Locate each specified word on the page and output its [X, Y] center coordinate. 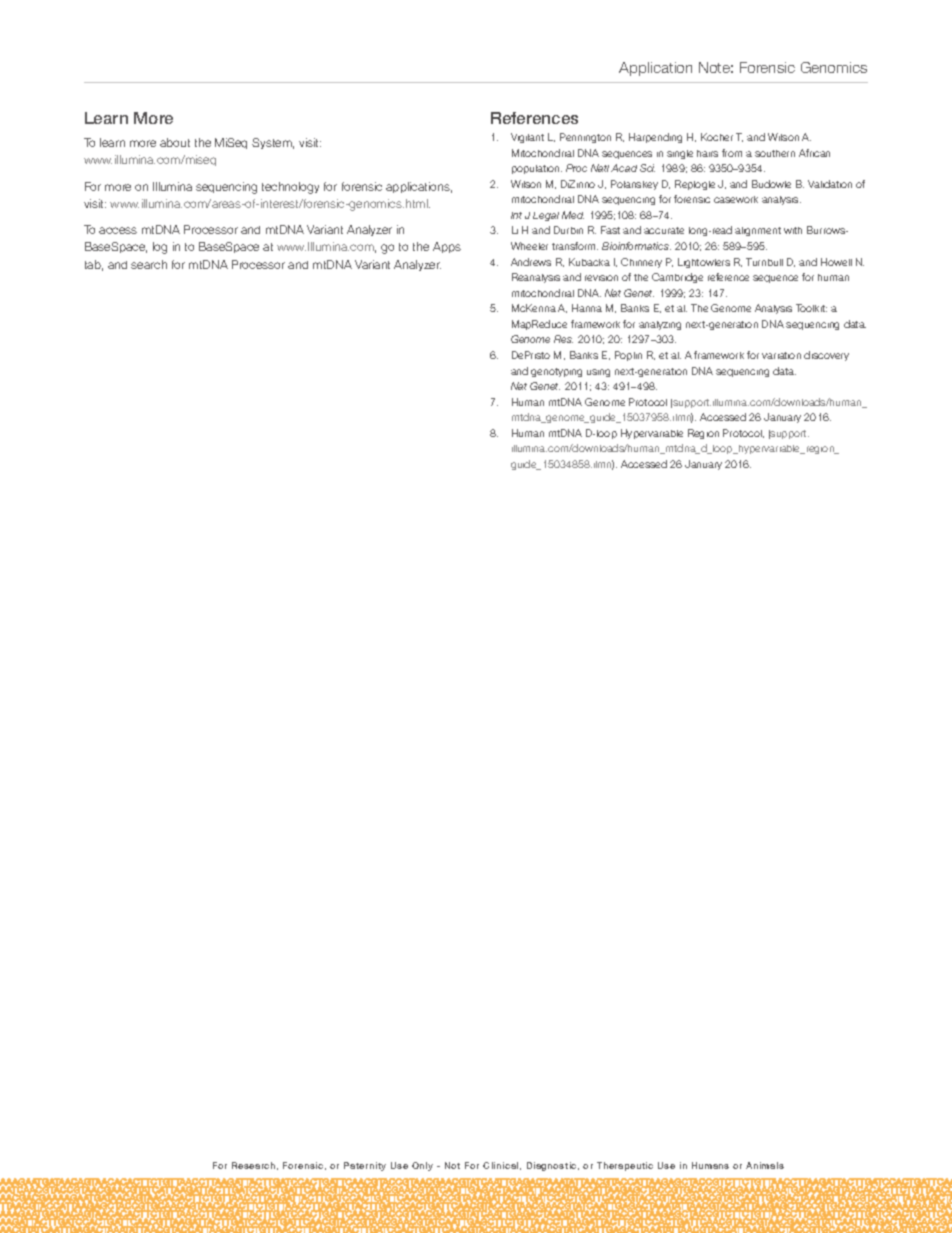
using [598, 373]
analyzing [660, 325]
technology [290, 188]
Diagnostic [553, 1166]
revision [601, 278]
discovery [826, 356]
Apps [447, 247]
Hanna [587, 308]
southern [775, 153]
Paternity [365, 1166]
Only [422, 1166]
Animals [765, 1165]
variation [781, 355]
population [537, 169]
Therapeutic [625, 1166]
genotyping [556, 372]
